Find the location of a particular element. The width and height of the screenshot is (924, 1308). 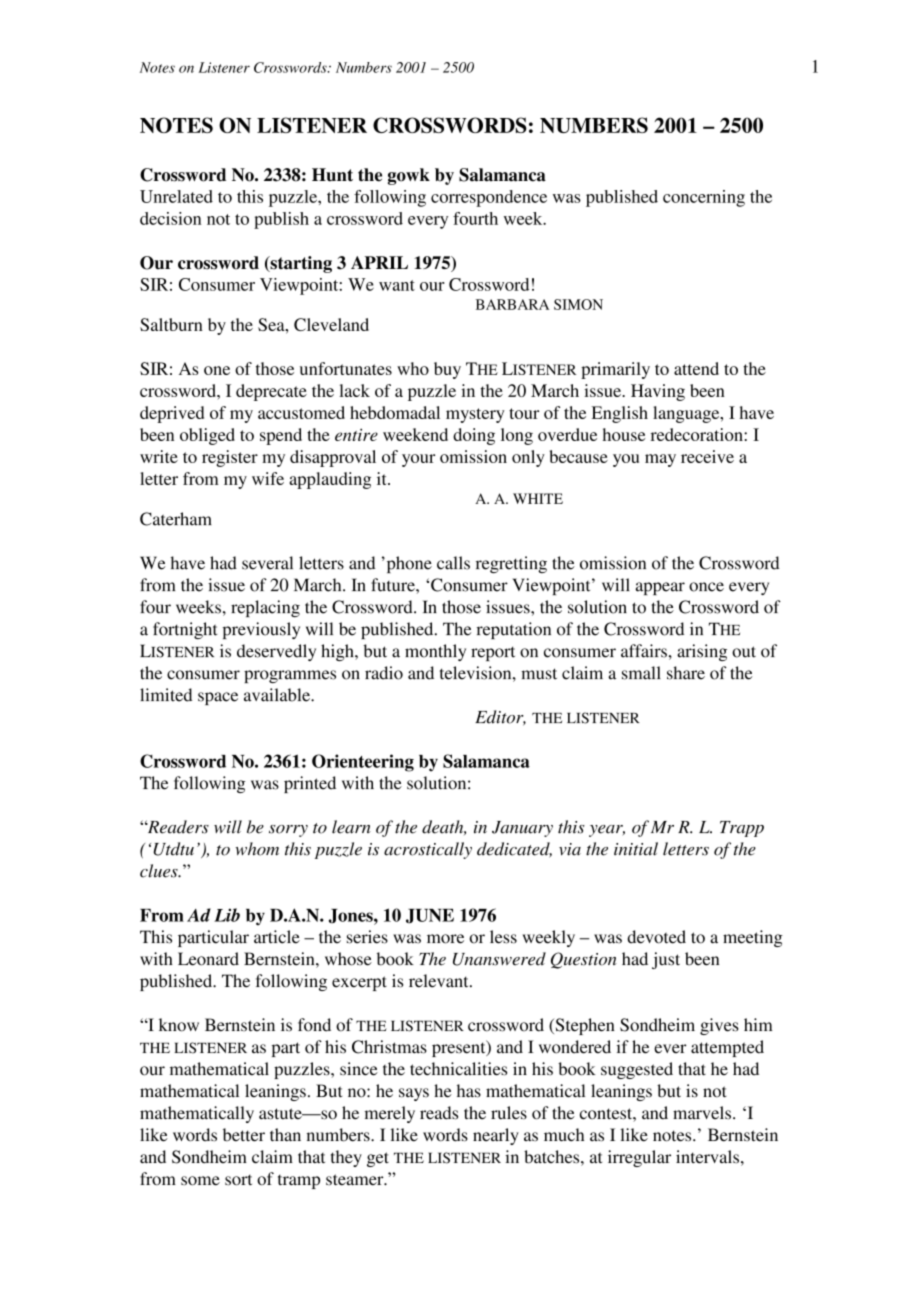

wife is located at coordinates (268, 478).
